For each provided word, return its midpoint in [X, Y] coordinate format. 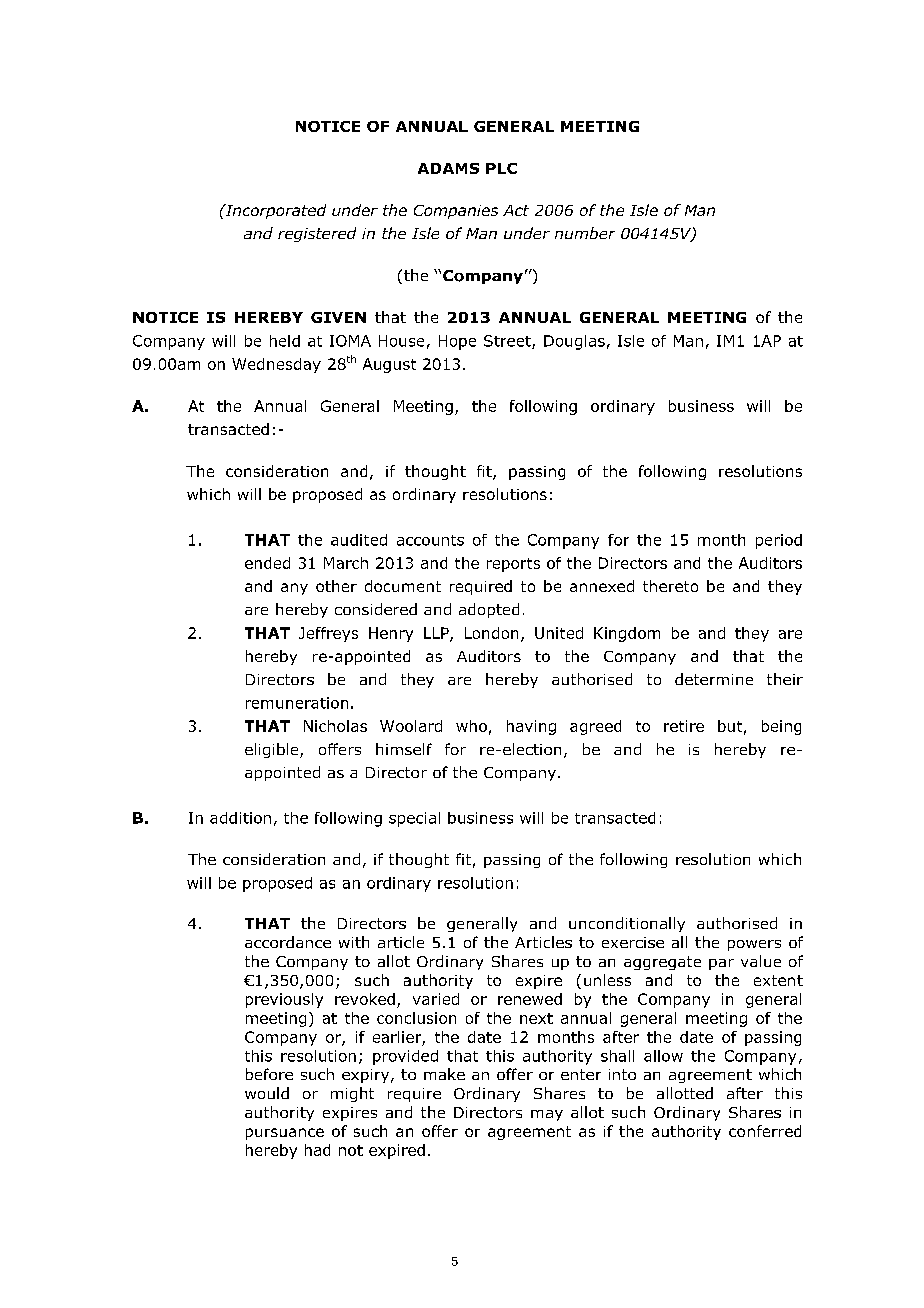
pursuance [285, 1134]
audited [359, 540]
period [779, 541]
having [531, 727]
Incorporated [274, 211]
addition [240, 818]
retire [684, 726]
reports [513, 565]
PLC [501, 168]
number [585, 233]
